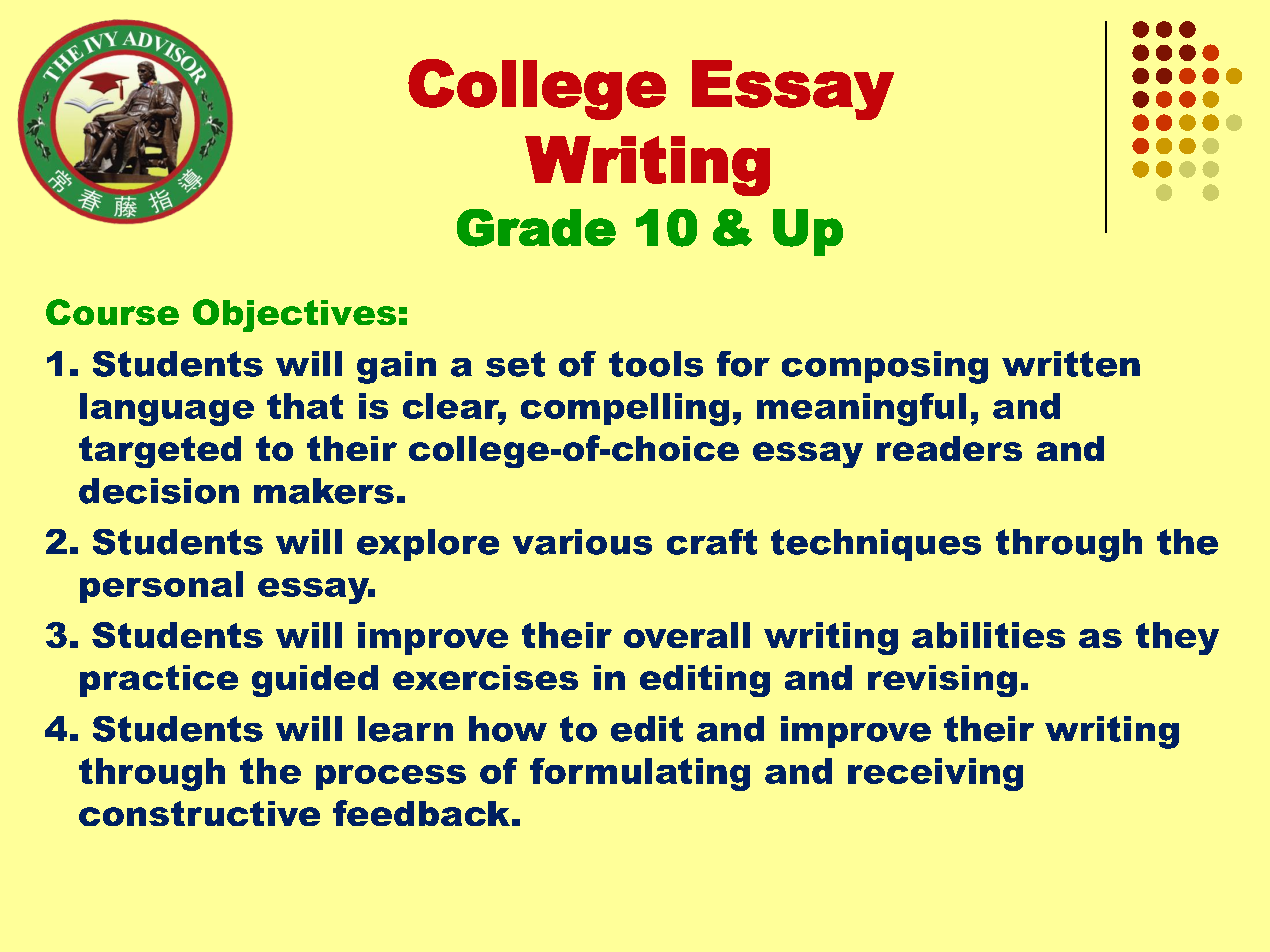 The image size is (1270, 952). Describe the element at coordinates (876, 545) in the screenshot. I see `techniques` at that location.
